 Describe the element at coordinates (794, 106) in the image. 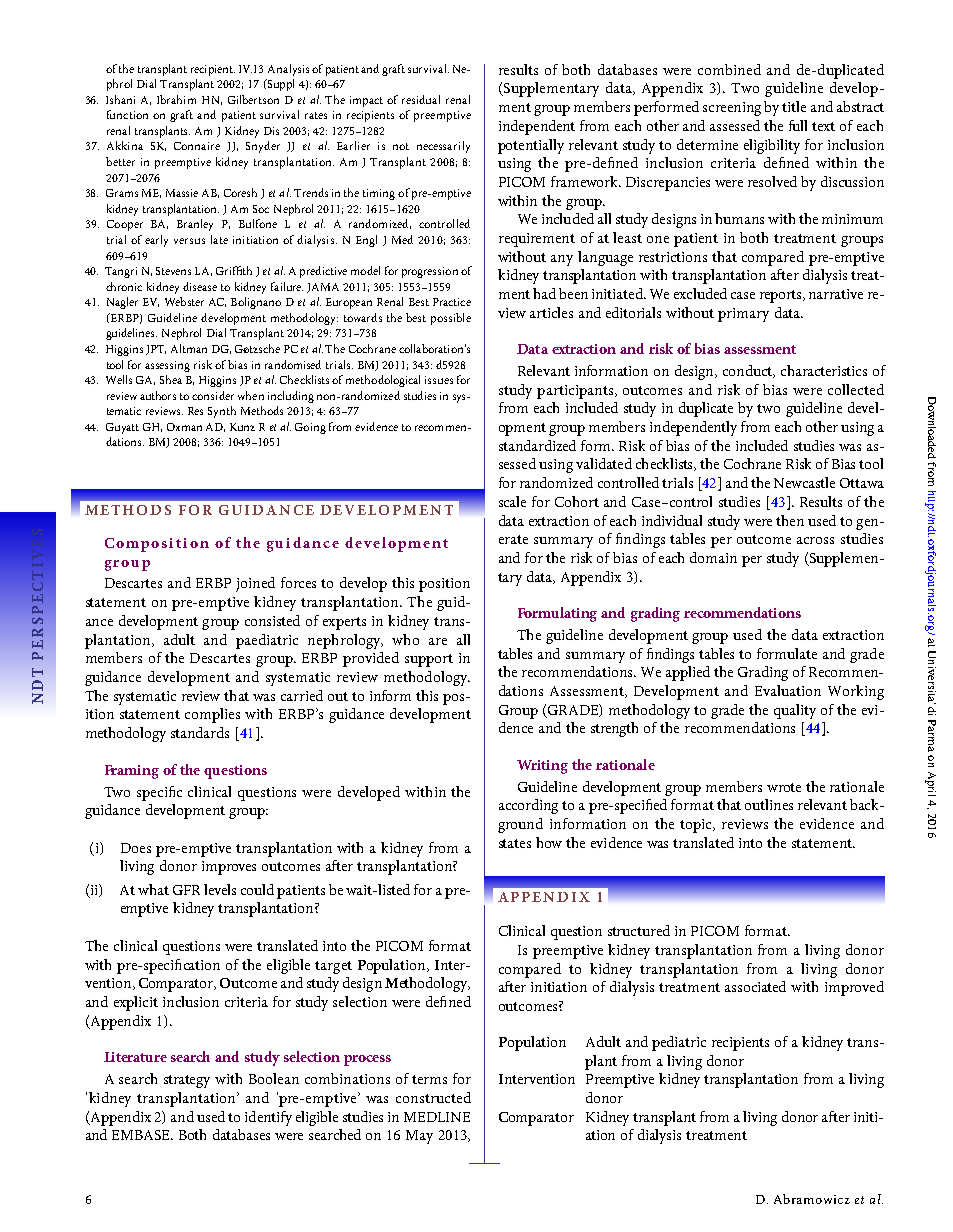

I see `title` at that location.
